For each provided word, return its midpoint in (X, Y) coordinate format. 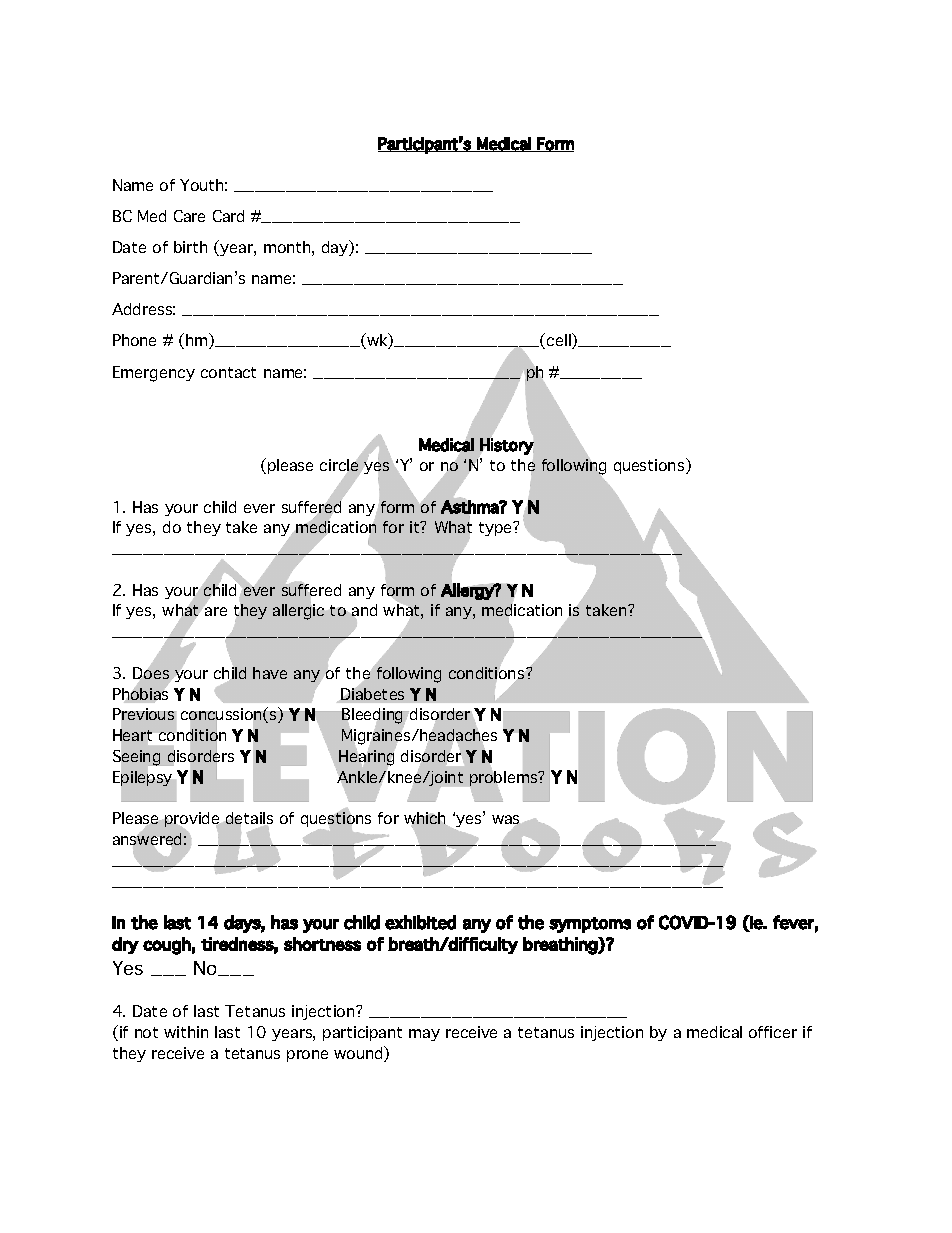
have (270, 673)
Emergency (154, 374)
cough (167, 946)
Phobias (140, 694)
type (496, 529)
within (186, 1032)
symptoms (590, 925)
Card (228, 216)
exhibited (420, 922)
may (424, 1035)
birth (190, 247)
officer (773, 1032)
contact (228, 372)
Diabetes (372, 694)
